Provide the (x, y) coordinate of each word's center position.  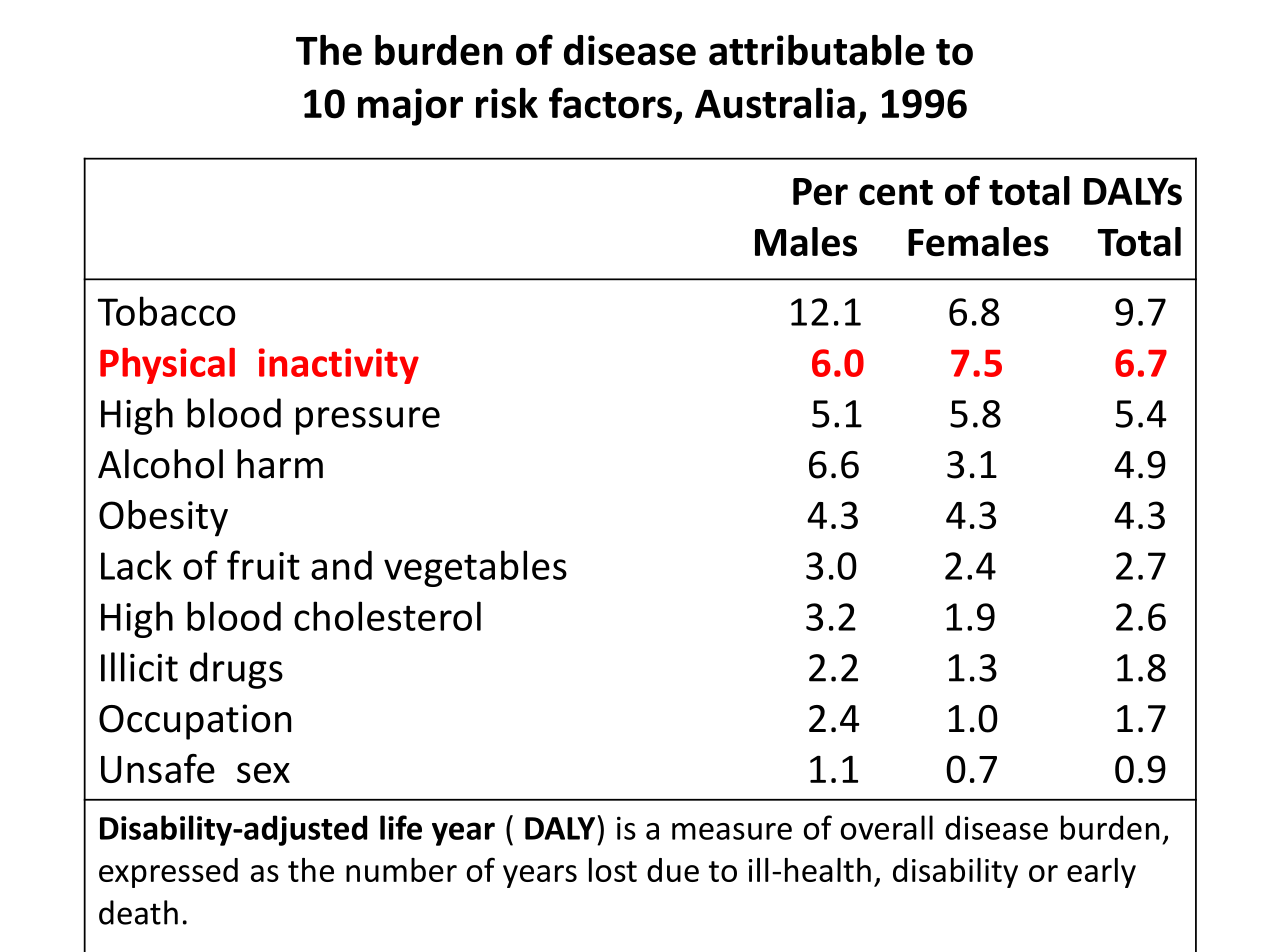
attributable (817, 50)
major (410, 107)
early (1101, 873)
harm (280, 464)
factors (610, 103)
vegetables (475, 568)
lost (613, 870)
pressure (368, 421)
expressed (168, 873)
